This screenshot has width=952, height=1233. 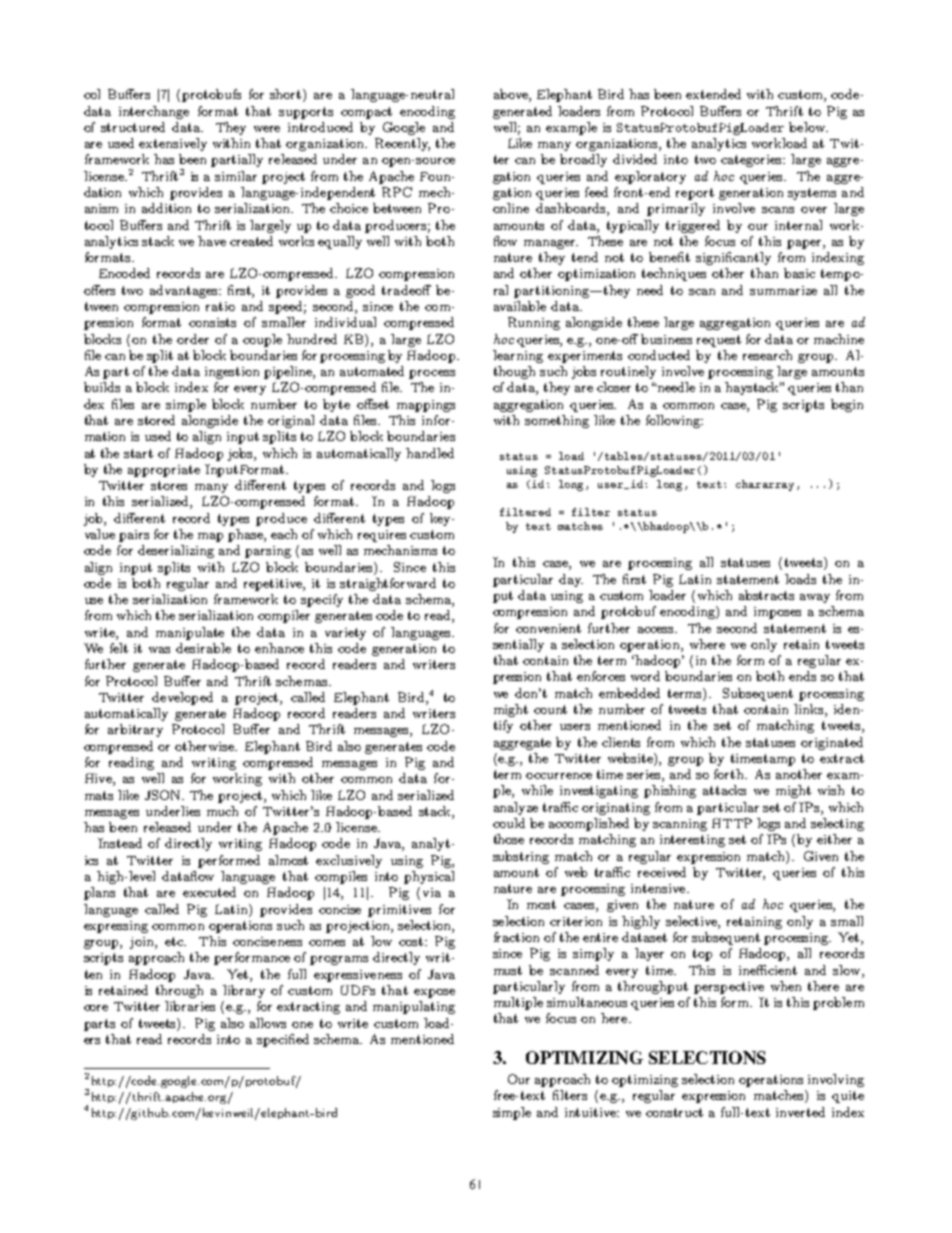 What do you see at coordinates (190, 1006) in the screenshot?
I see `libraries` at bounding box center [190, 1006].
